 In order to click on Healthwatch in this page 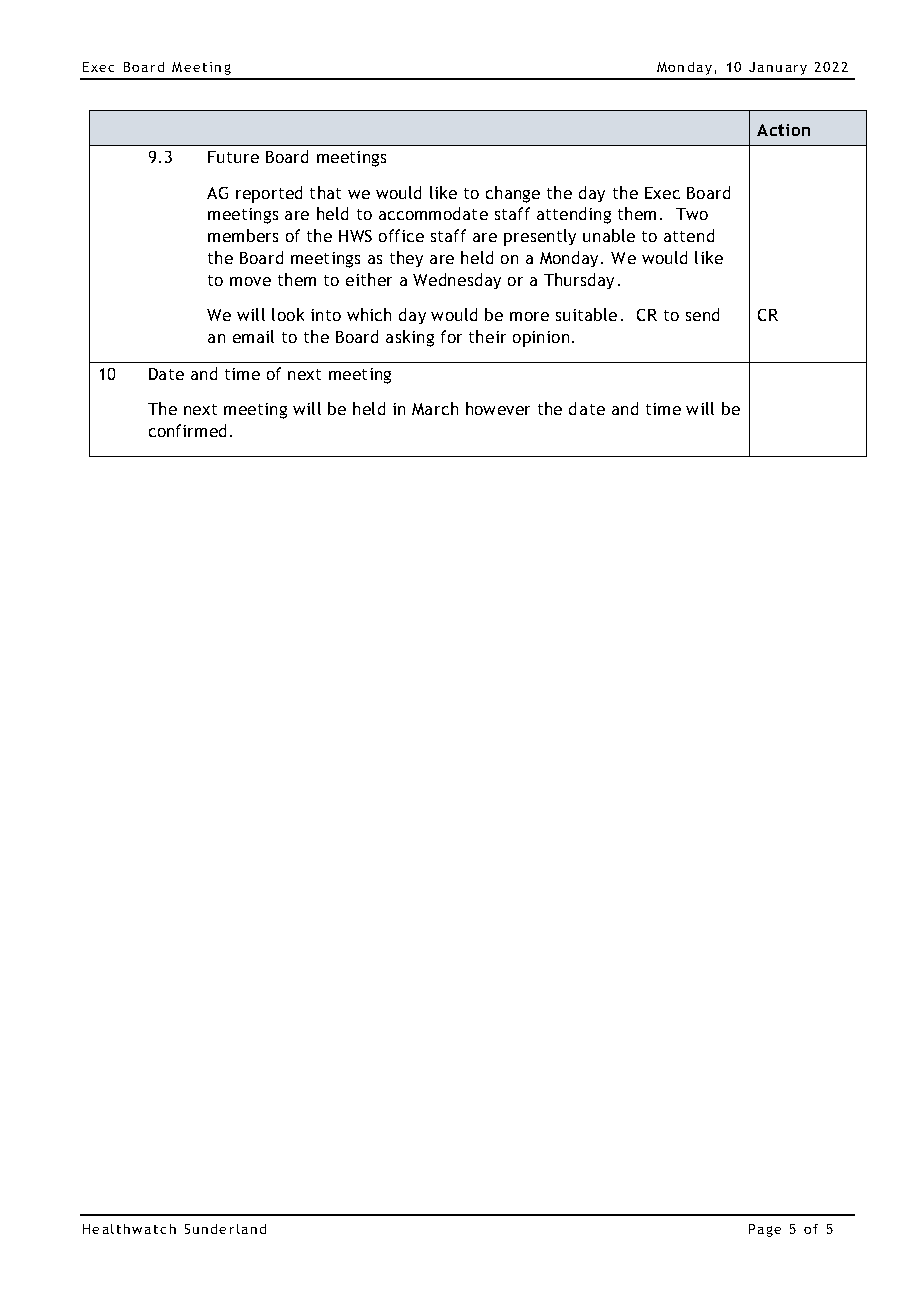, I will do `click(129, 1229)`.
